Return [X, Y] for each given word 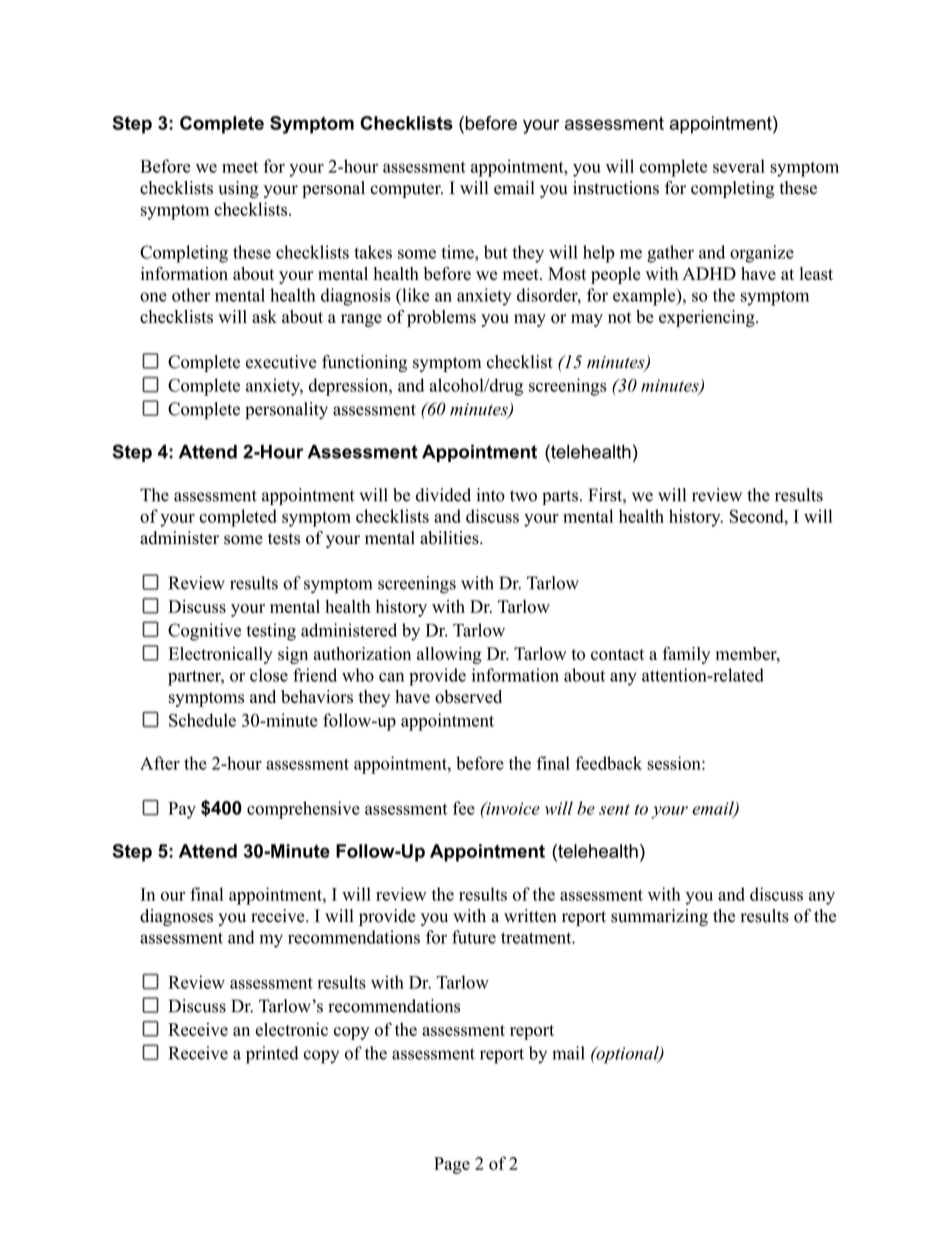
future [474, 937]
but [496, 252]
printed [272, 1055]
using [238, 189]
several [739, 166]
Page [452, 1165]
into [491, 495]
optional [627, 1055]
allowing [449, 655]
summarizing [659, 917]
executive [281, 362]
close [269, 675]
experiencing [707, 318]
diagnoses [176, 917]
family [686, 655]
